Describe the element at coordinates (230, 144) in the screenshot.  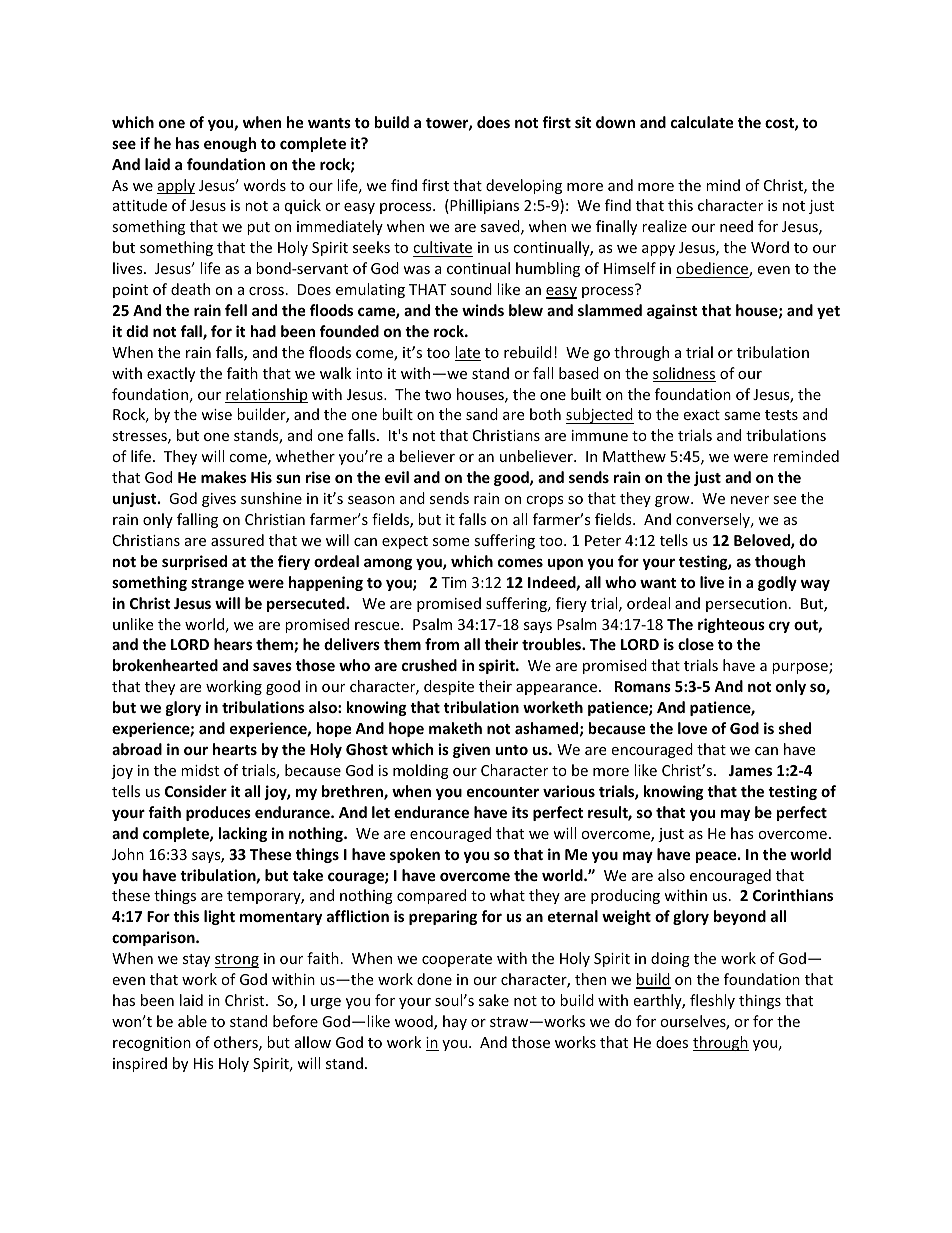
I see `enough` at that location.
